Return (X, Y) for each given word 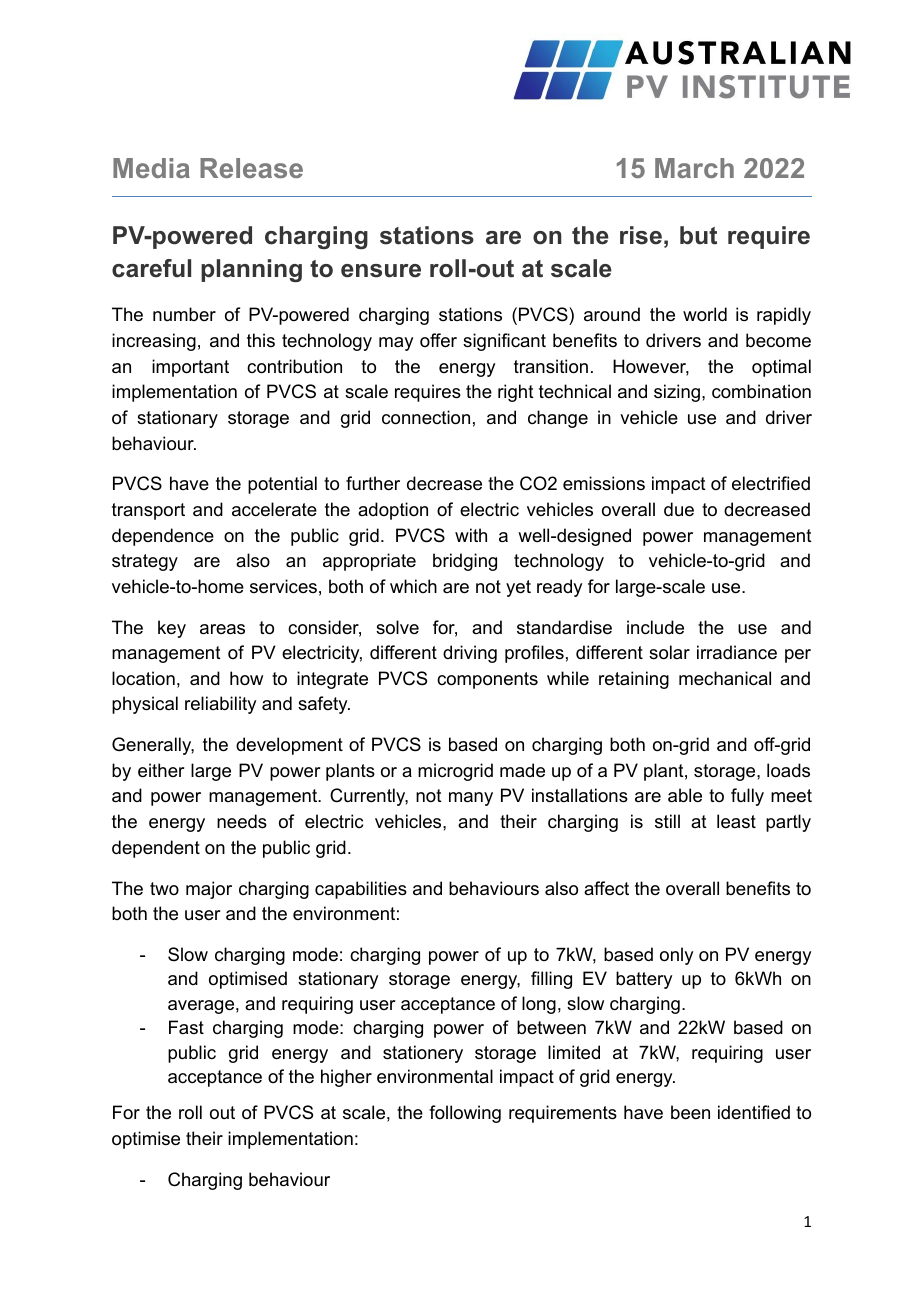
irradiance (737, 652)
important (190, 368)
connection (426, 417)
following (465, 1114)
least (736, 821)
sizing (677, 393)
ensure (381, 271)
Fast (186, 1027)
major (209, 890)
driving (470, 654)
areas (222, 629)
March (694, 168)
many (471, 799)
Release (251, 168)
